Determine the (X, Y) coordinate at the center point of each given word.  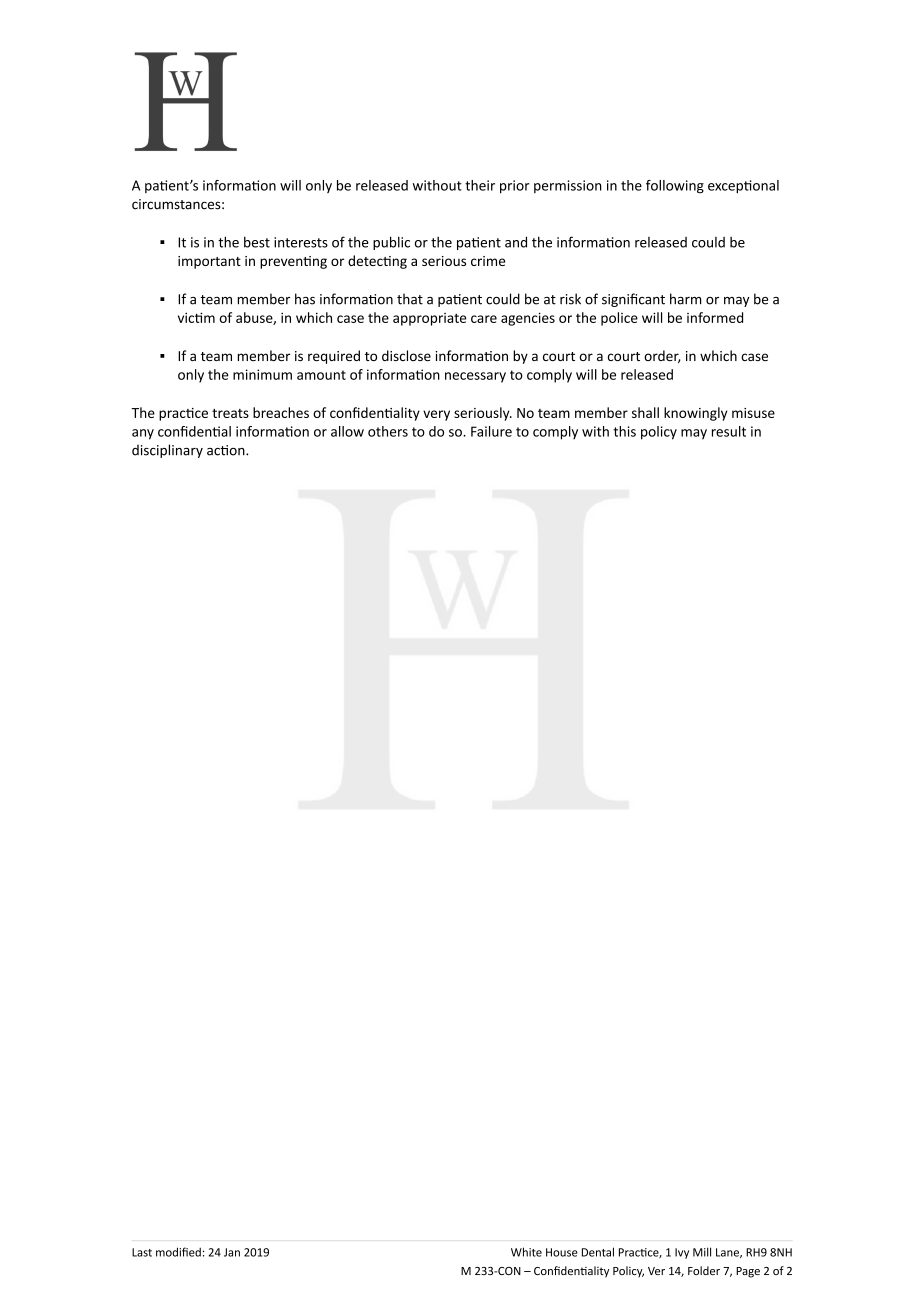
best (257, 242)
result (729, 431)
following (675, 187)
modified (178, 1252)
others (388, 431)
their (480, 185)
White (526, 1252)
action (227, 450)
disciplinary (167, 451)
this (624, 431)
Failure (491, 431)
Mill (702, 1252)
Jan (232, 1252)
